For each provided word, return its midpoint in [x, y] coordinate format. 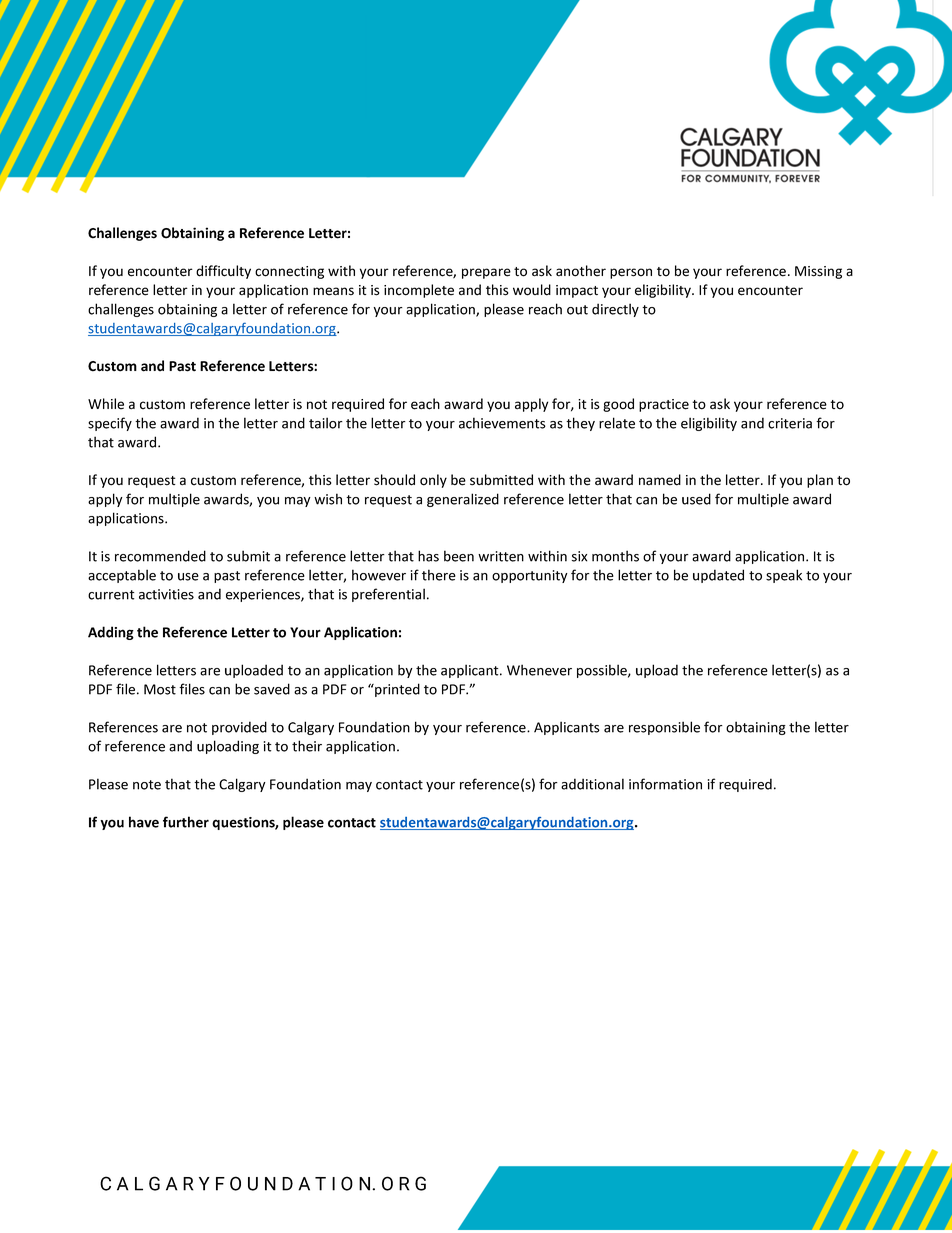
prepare [486, 273]
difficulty [223, 272]
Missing [818, 272]
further [186, 822]
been [459, 556]
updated [718, 576]
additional [592, 784]
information [665, 784]
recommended [160, 556]
